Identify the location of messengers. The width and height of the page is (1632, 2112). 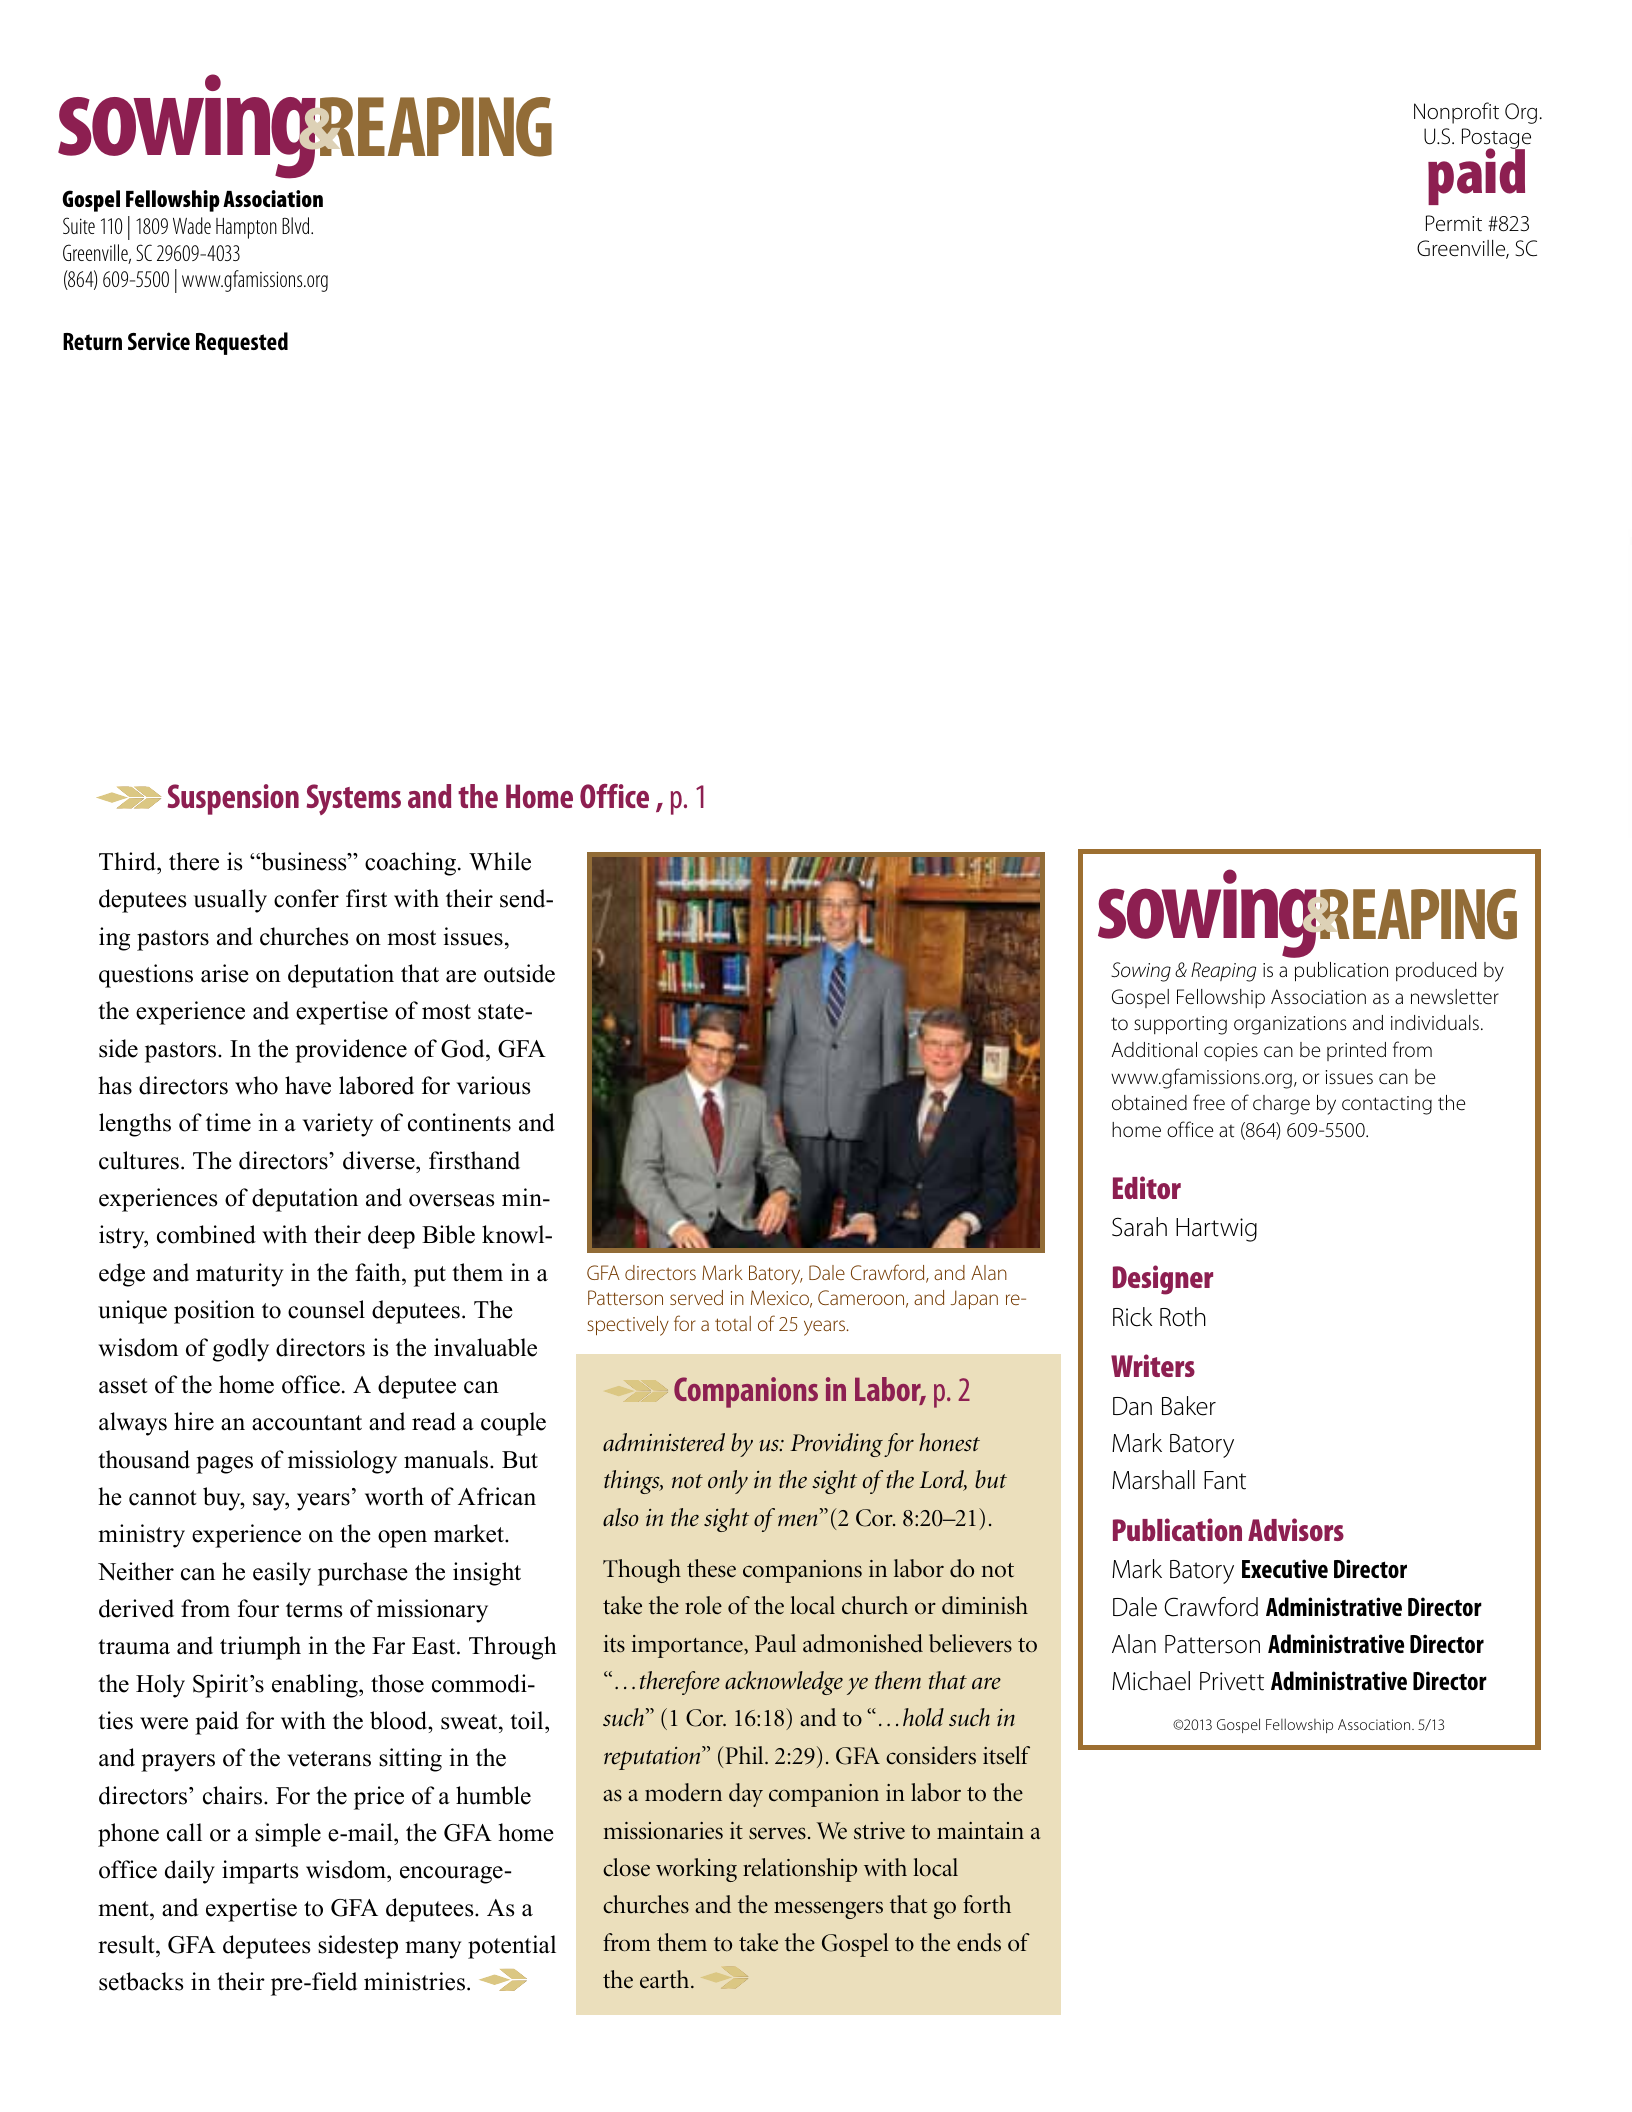
(828, 1910).
